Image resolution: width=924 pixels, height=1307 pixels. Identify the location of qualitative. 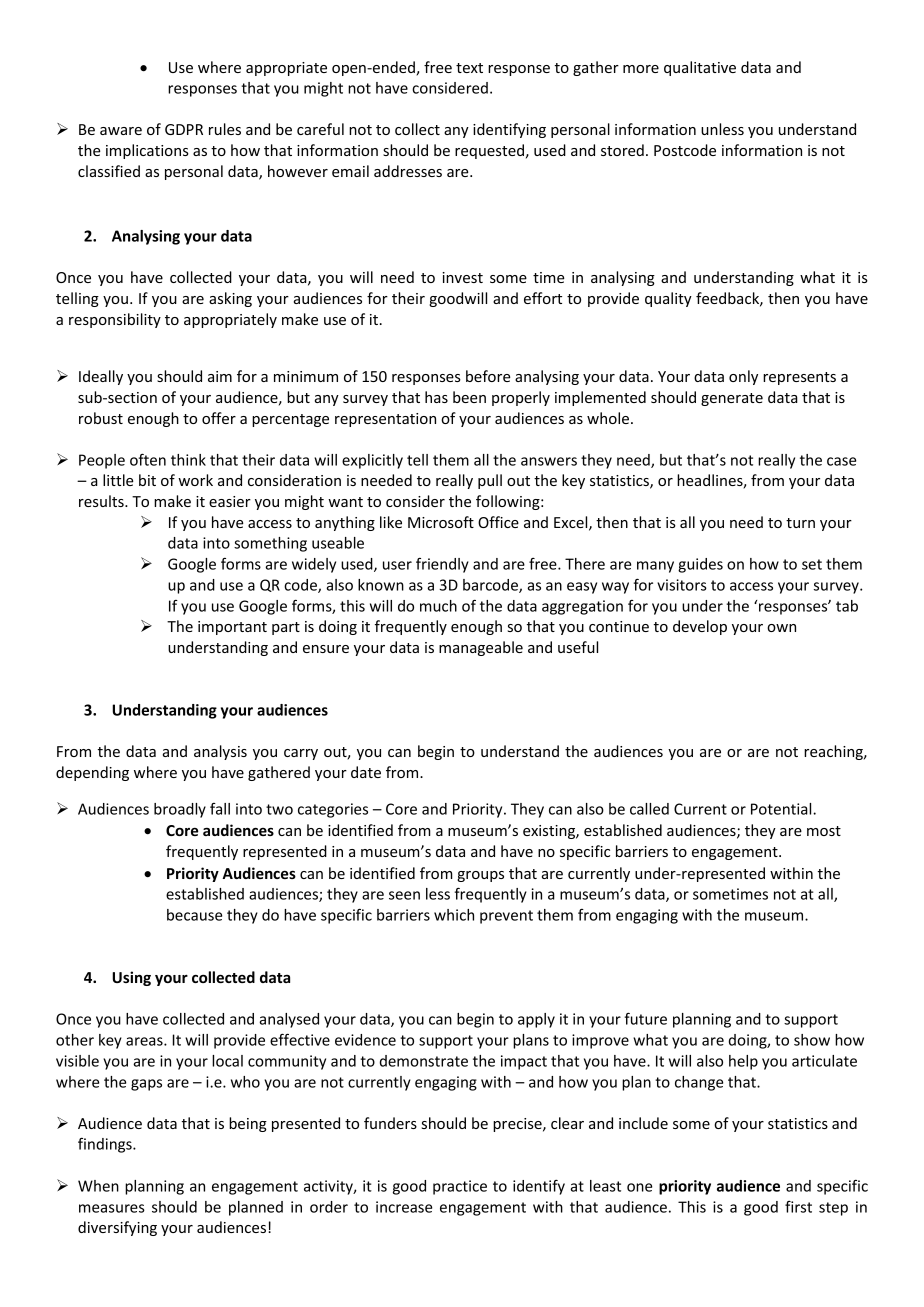
(700, 68).
